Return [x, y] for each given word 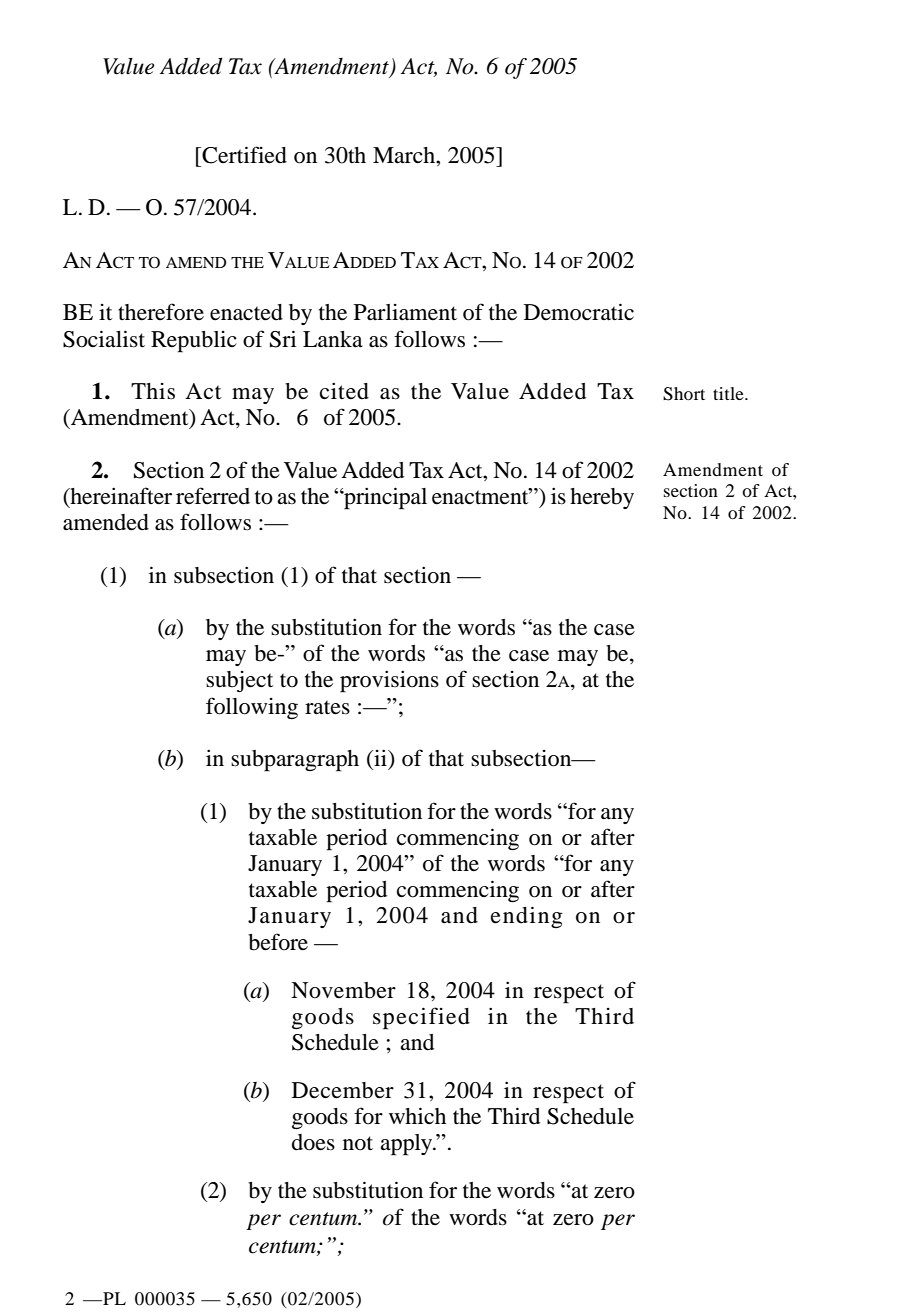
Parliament [405, 312]
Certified [243, 155]
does [313, 1142]
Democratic [579, 312]
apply [407, 1145]
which [417, 1115]
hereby [602, 498]
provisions [389, 681]
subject [239, 681]
